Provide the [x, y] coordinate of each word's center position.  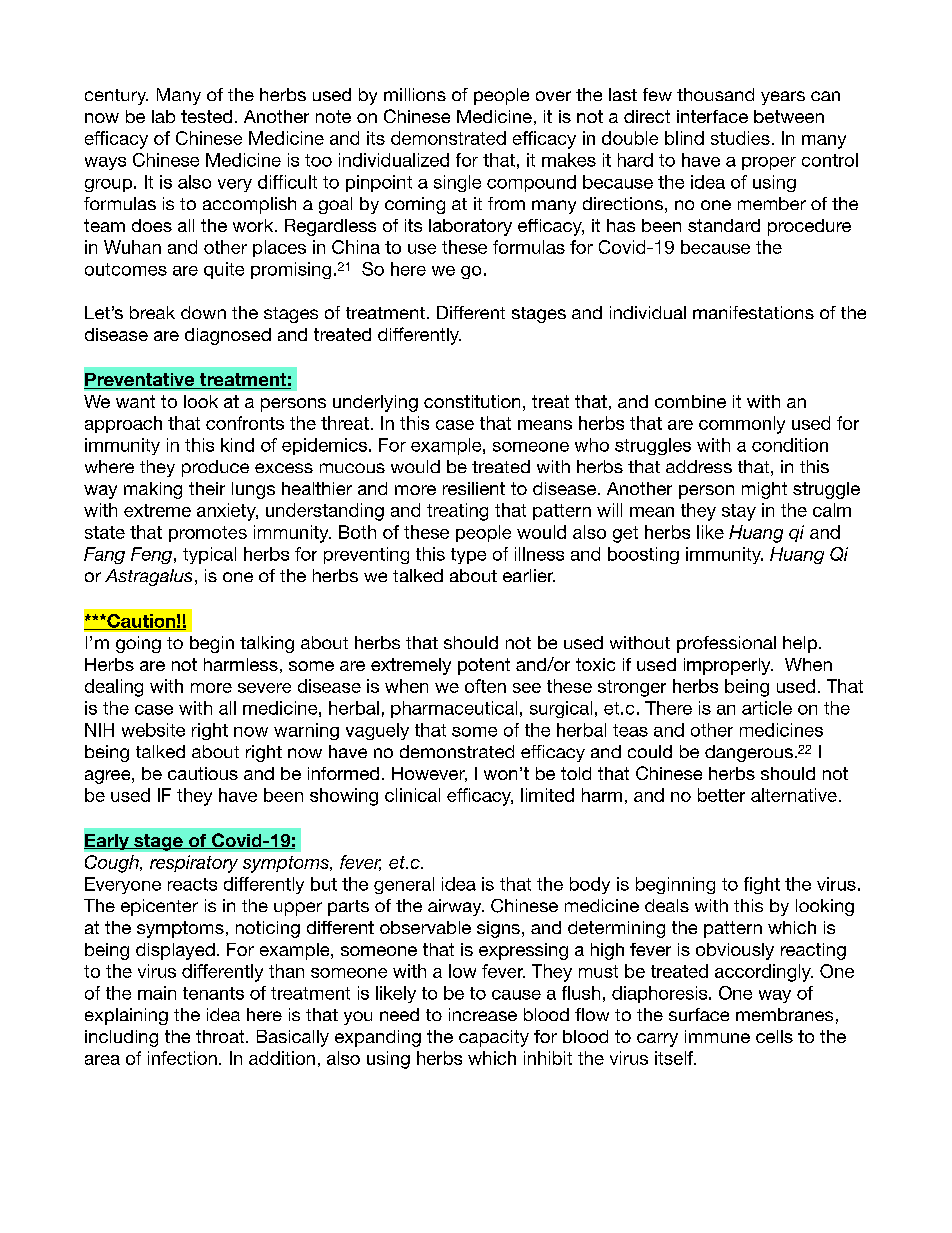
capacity [494, 1038]
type [468, 556]
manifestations [753, 312]
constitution [472, 401]
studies [740, 138]
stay [739, 512]
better [721, 795]
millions [415, 94]
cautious [203, 773]
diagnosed [228, 336]
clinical [412, 795]
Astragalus [148, 577]
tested [206, 116]
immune [717, 1036]
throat [221, 1036]
